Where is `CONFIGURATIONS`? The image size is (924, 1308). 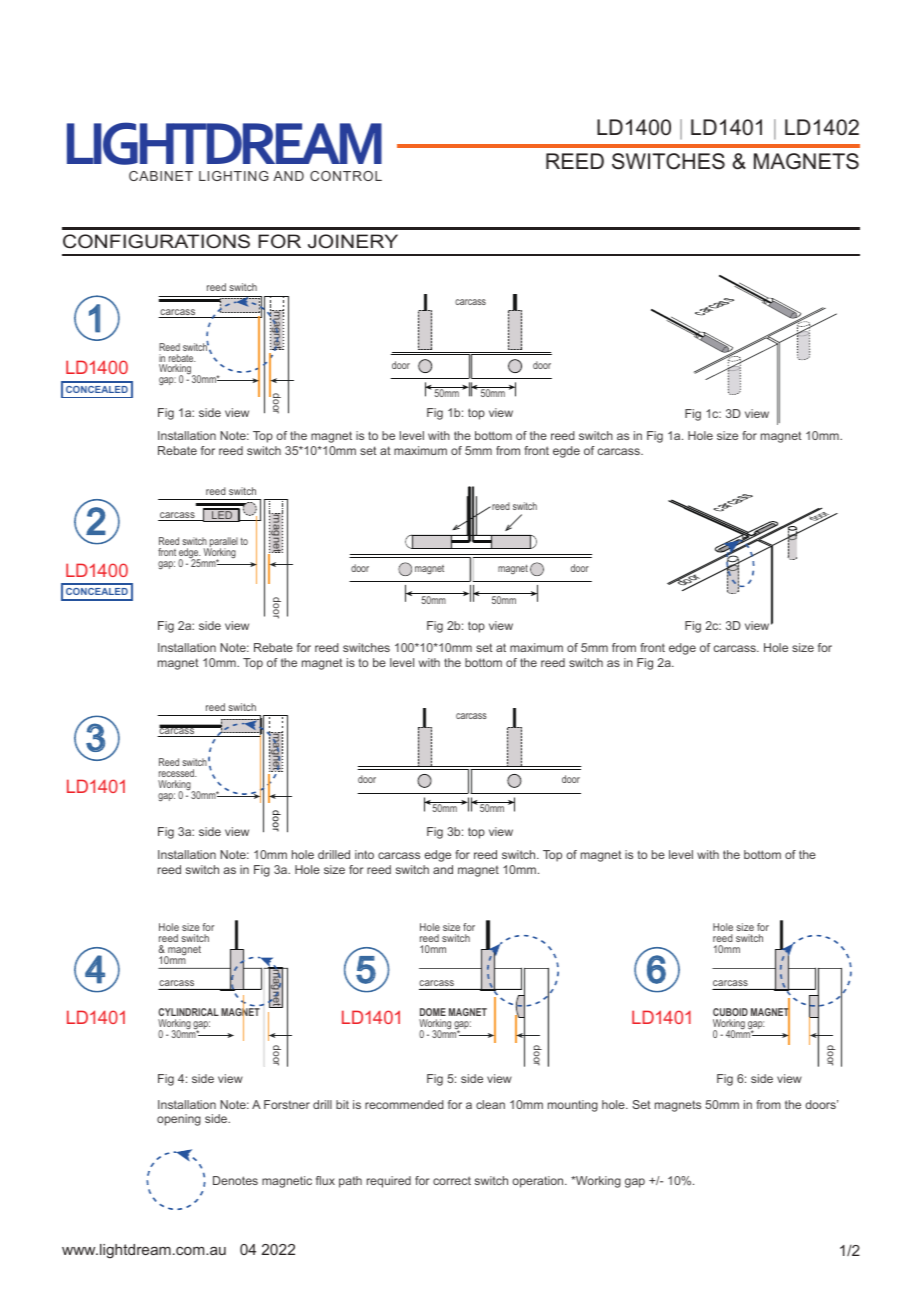
CONFIGURATIONS is located at coordinates (156, 241).
